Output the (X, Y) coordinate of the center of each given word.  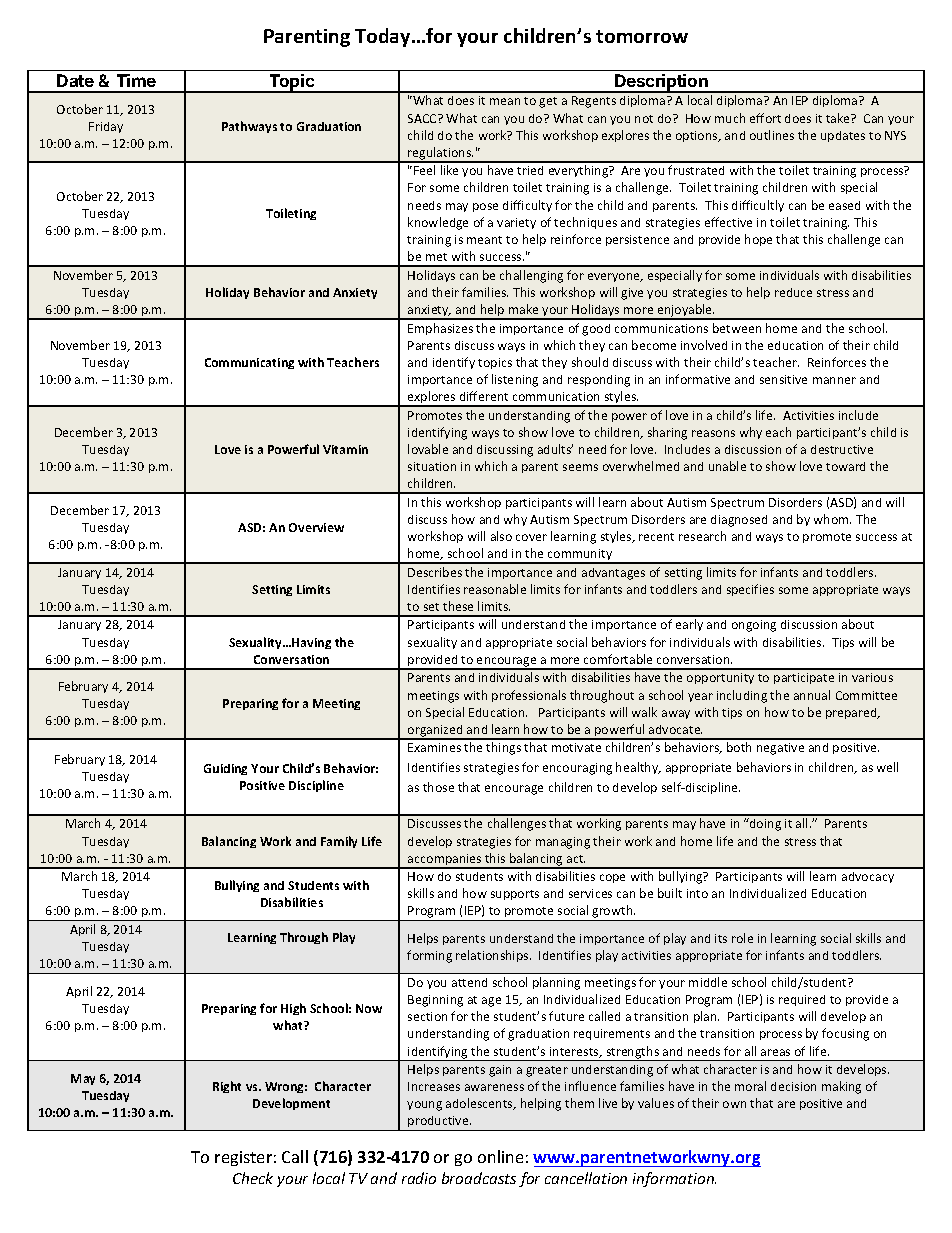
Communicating (249, 363)
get (548, 102)
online (500, 1156)
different (484, 396)
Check (253, 1178)
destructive (842, 449)
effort (765, 118)
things (503, 748)
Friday (106, 127)
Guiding (225, 769)
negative (780, 749)
